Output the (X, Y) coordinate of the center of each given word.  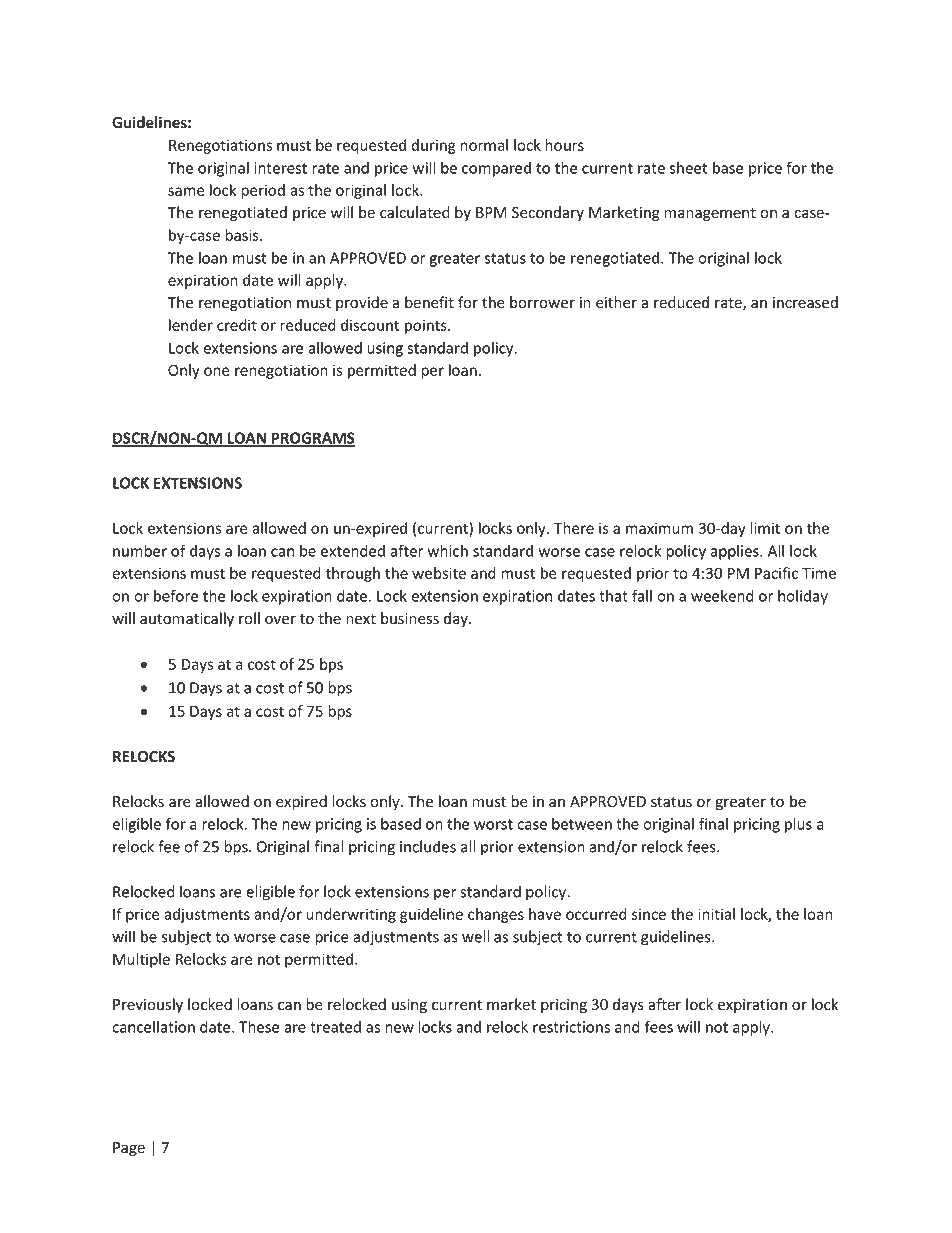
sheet (688, 168)
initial (716, 914)
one (217, 371)
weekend (722, 596)
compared (496, 169)
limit (765, 528)
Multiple (141, 960)
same (186, 191)
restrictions (571, 1027)
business (410, 618)
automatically (187, 619)
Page (129, 1149)
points (427, 326)
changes (496, 915)
